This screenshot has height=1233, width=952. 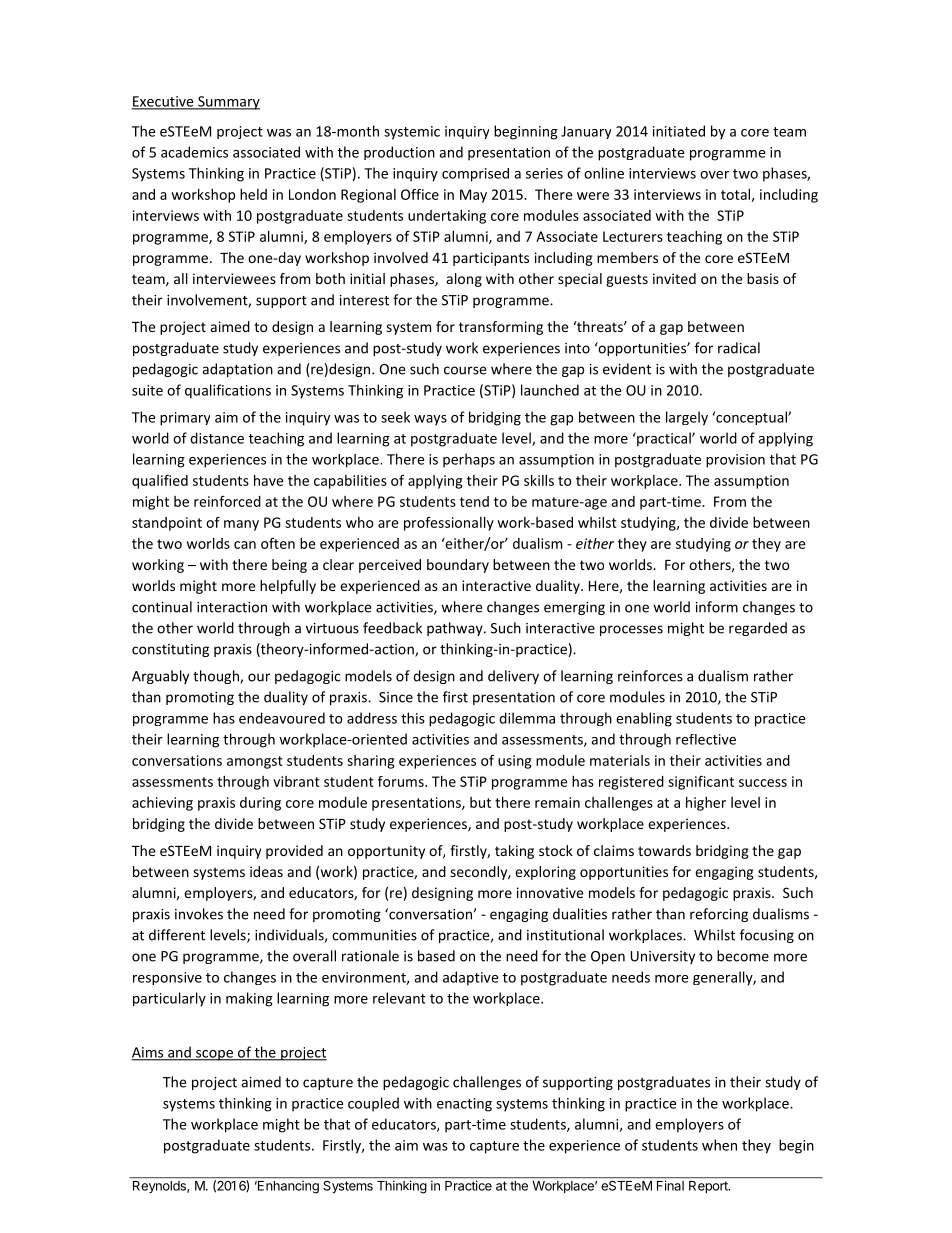 I want to click on scope, so click(x=214, y=1055).
